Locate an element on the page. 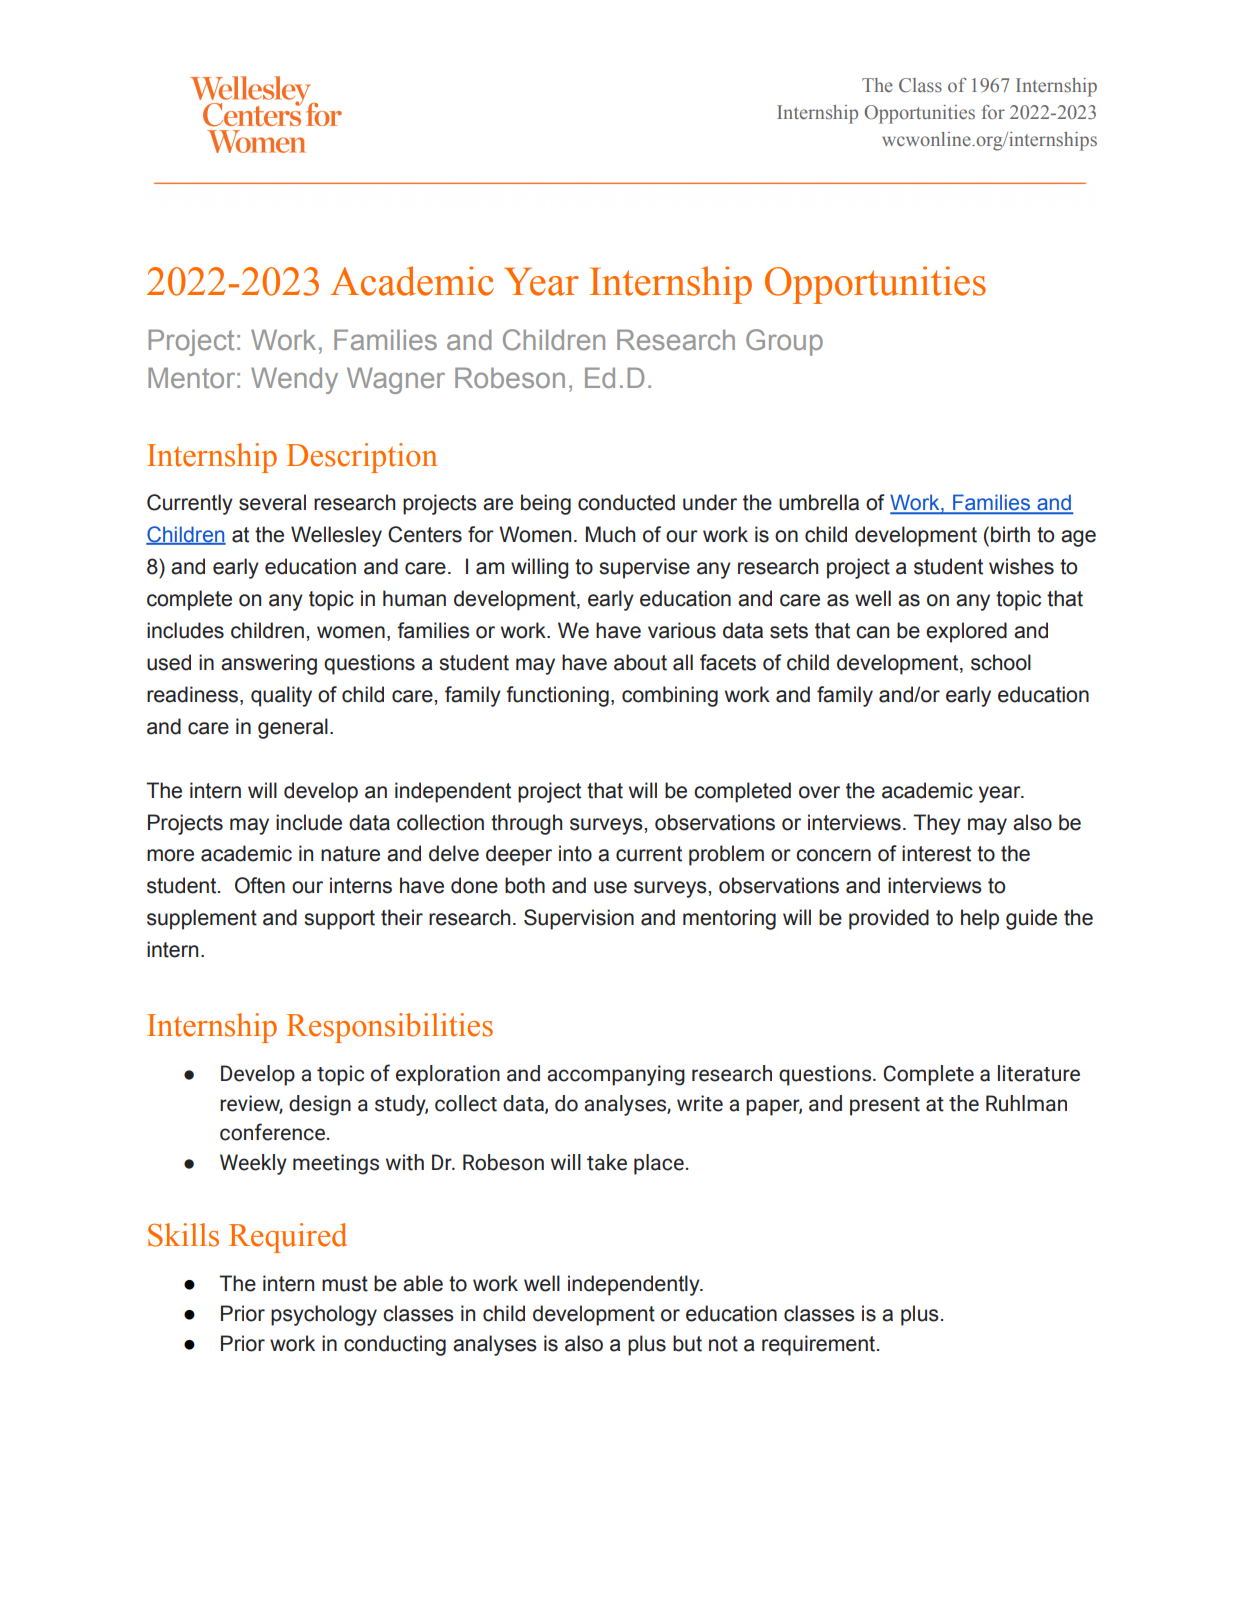  several is located at coordinates (272, 502).
